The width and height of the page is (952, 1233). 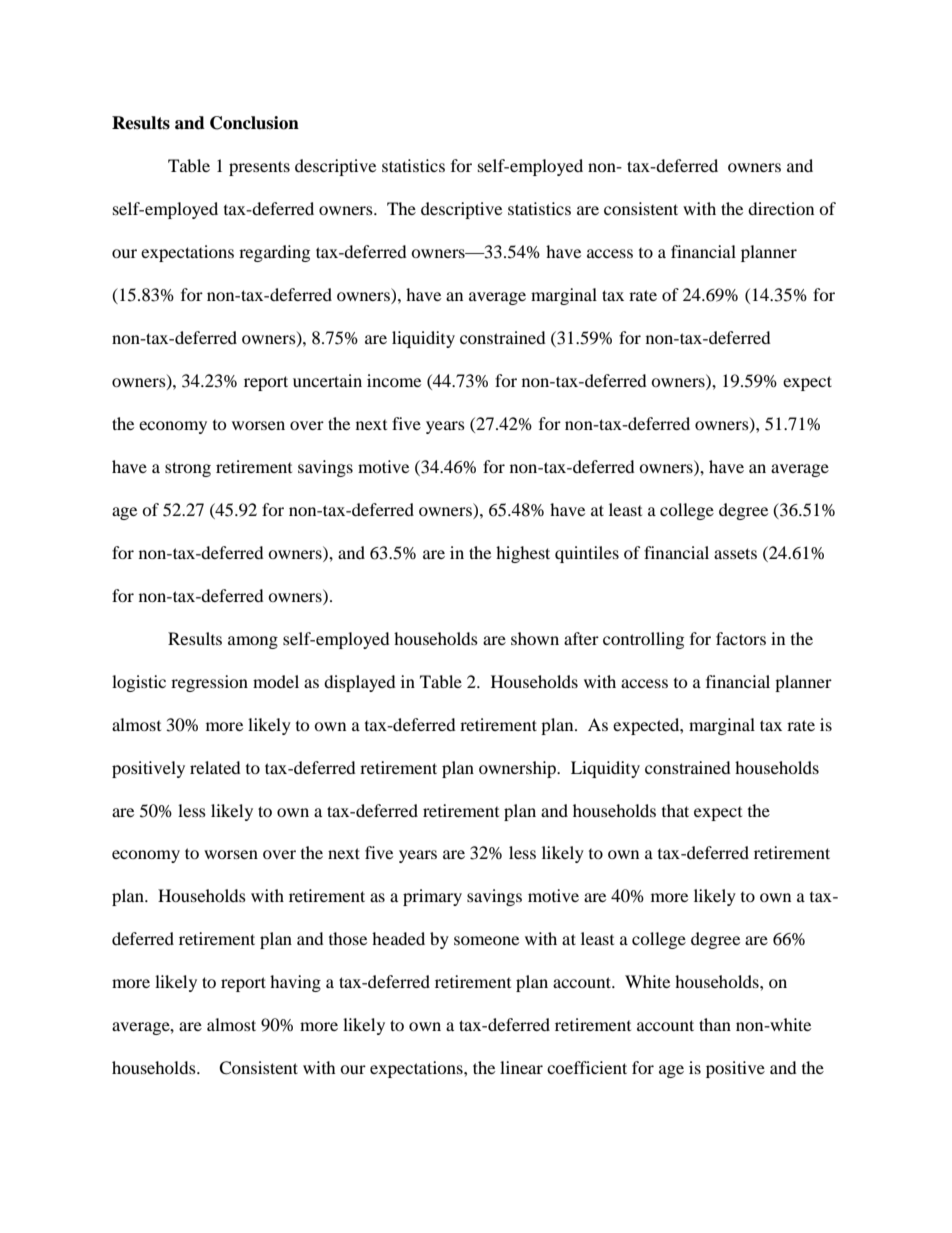 What do you see at coordinates (259, 168) in the page?
I see `presents` at bounding box center [259, 168].
